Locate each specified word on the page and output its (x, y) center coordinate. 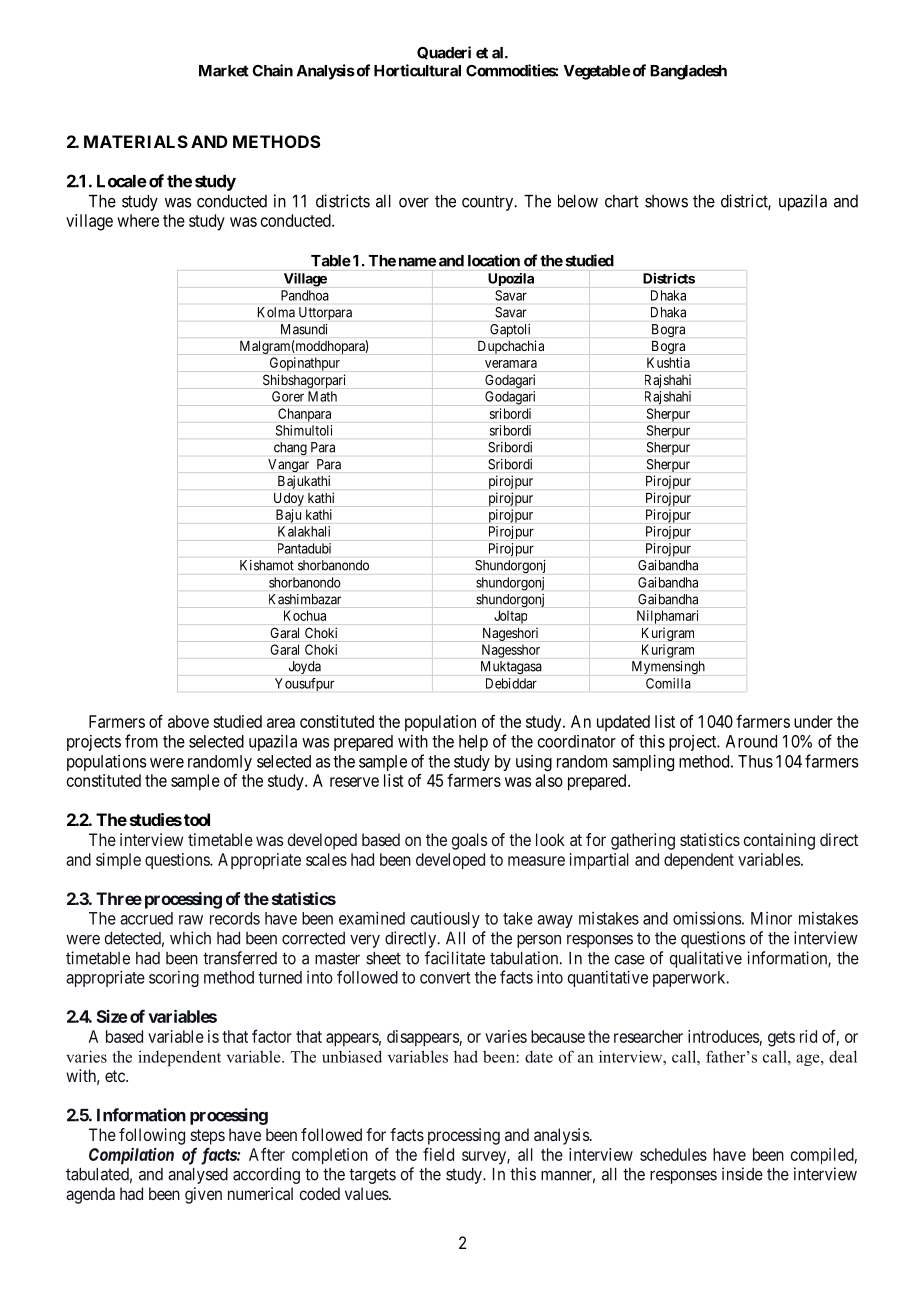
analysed (198, 1176)
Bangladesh (688, 72)
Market (224, 71)
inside (742, 1174)
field (438, 1154)
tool (197, 819)
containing (779, 841)
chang (290, 448)
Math (322, 396)
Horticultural (417, 70)
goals (469, 841)
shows (666, 201)
